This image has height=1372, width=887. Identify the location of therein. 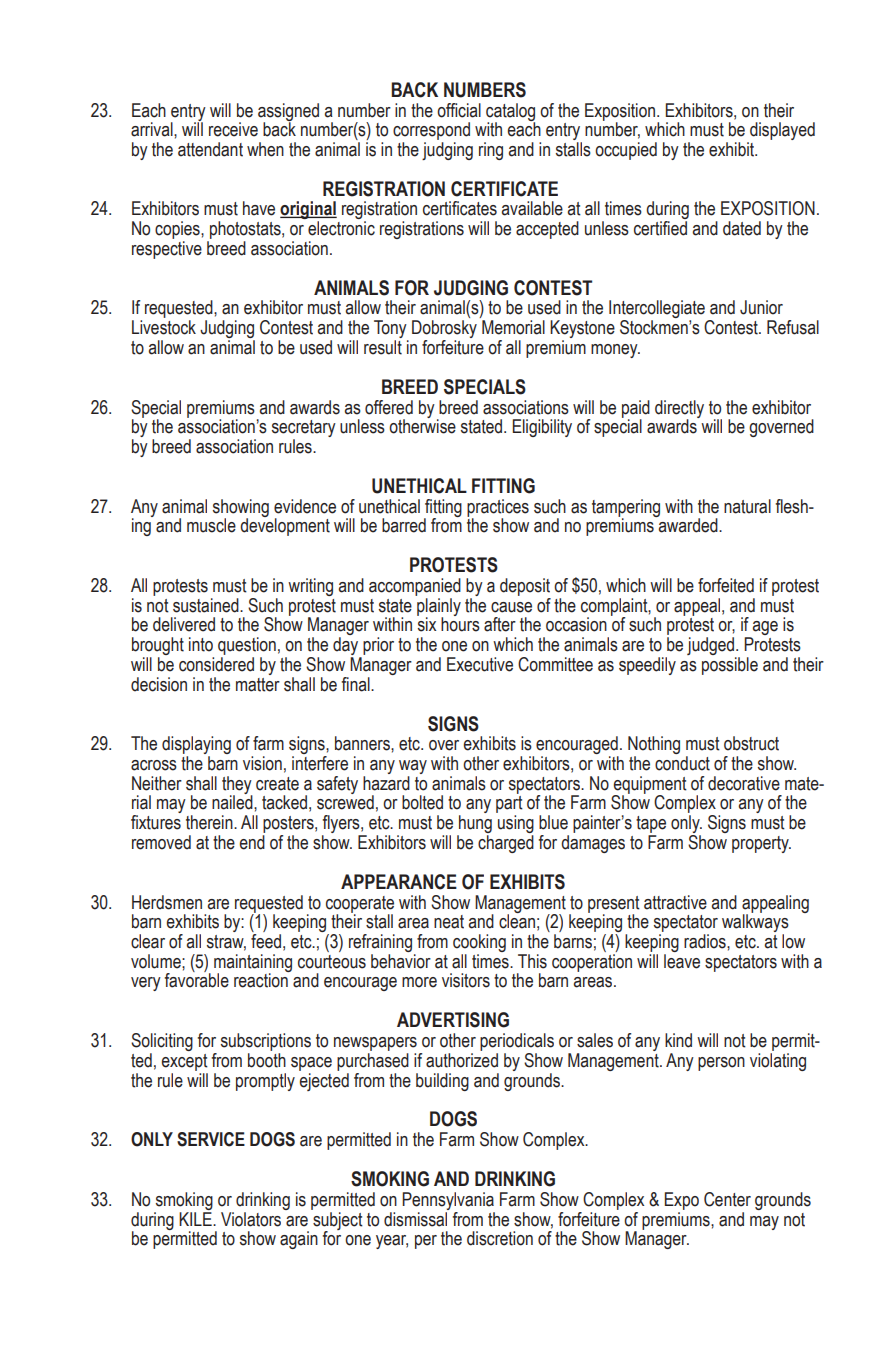
(210, 822).
